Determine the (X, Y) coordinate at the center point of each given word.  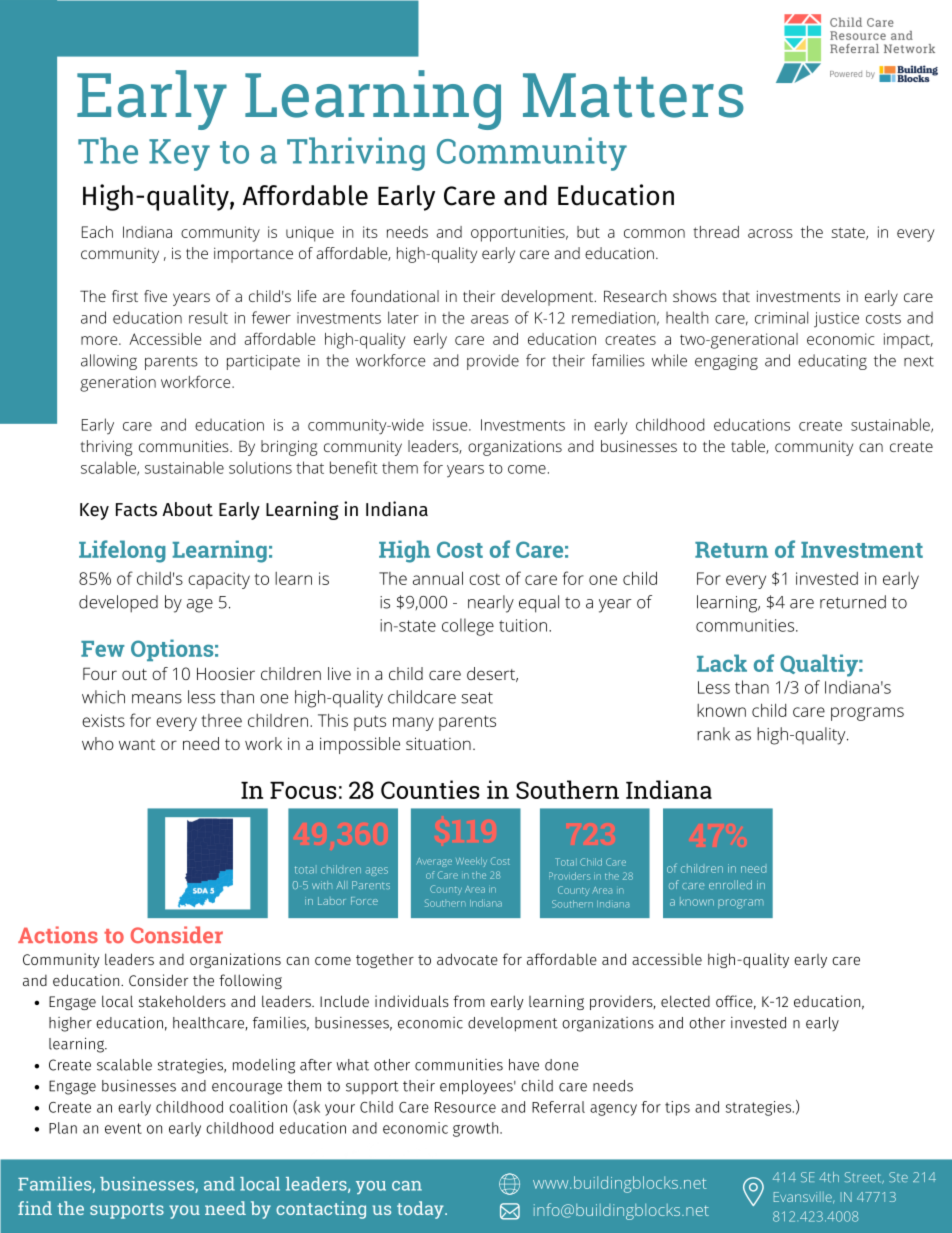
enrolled (730, 884)
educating (832, 362)
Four (100, 673)
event (123, 1128)
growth (477, 1129)
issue (451, 425)
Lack (722, 663)
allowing (109, 362)
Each (97, 232)
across (770, 233)
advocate (467, 959)
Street (864, 1178)
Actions (58, 935)
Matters (633, 95)
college (468, 627)
